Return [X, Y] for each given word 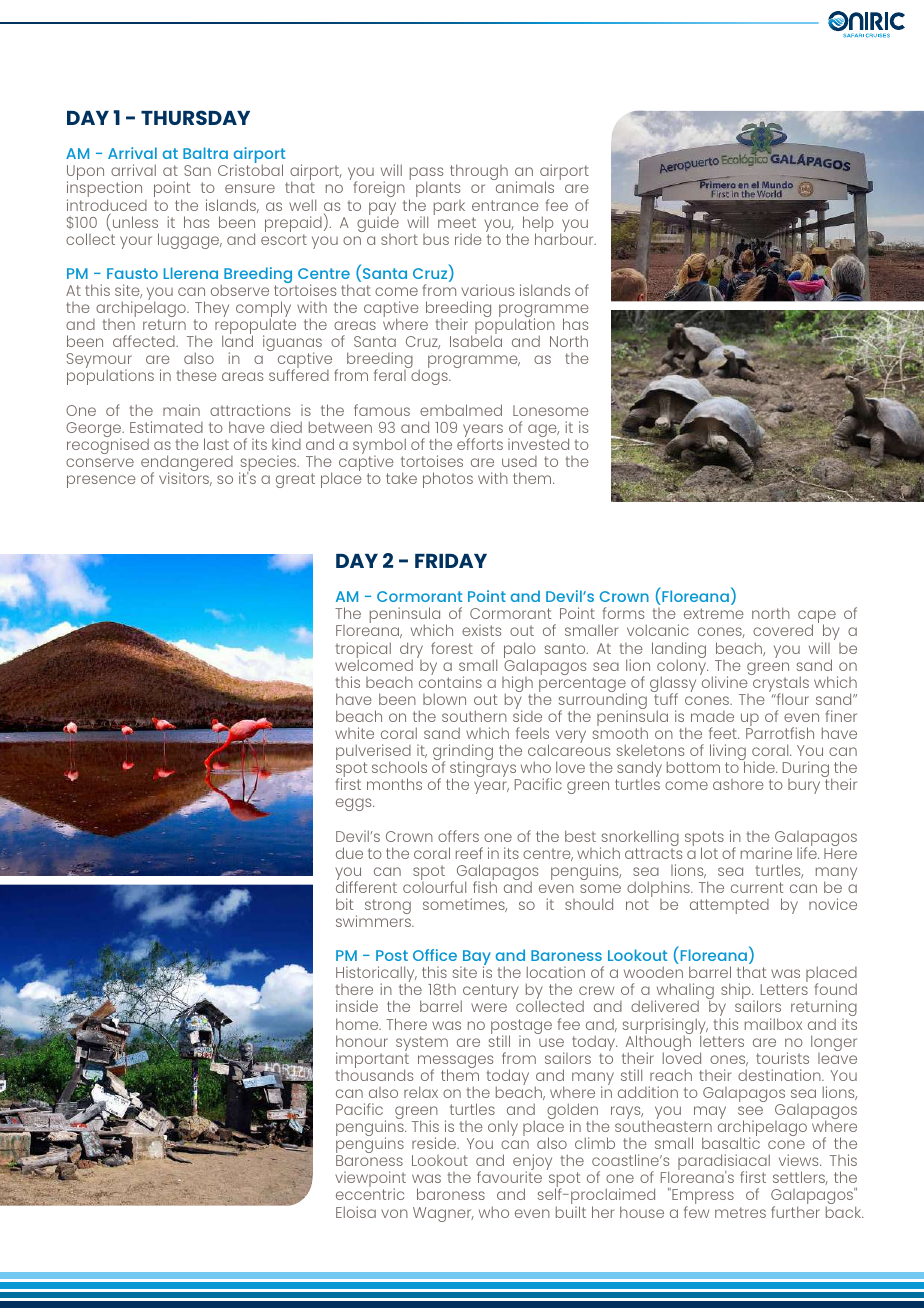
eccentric [370, 1194]
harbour [565, 238]
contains [450, 681]
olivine [725, 681]
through [479, 173]
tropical [363, 651]
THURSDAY [195, 117]
